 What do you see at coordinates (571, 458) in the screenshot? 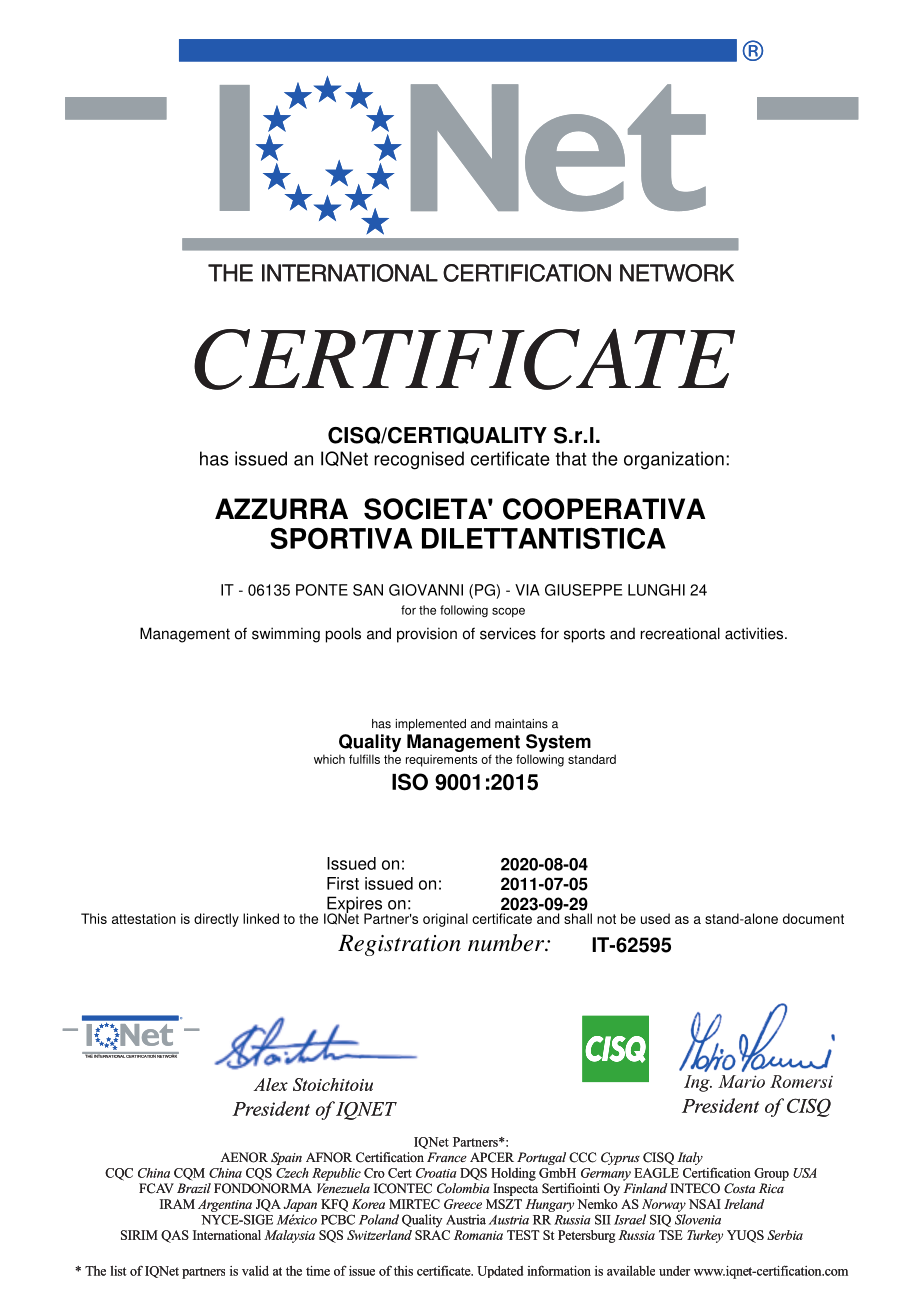
I see `that` at bounding box center [571, 458].
